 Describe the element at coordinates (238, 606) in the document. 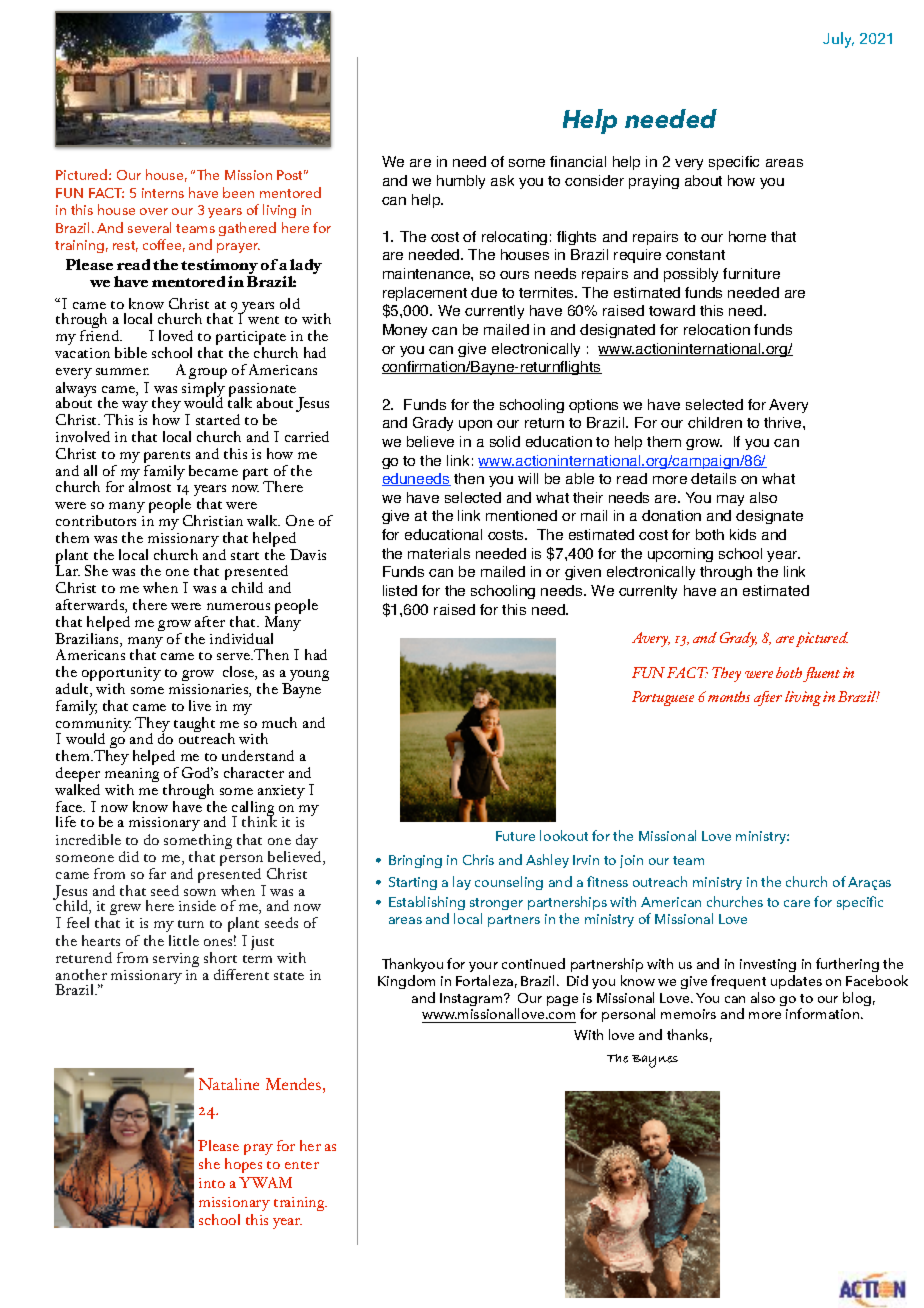

I see `numerous` at that location.
